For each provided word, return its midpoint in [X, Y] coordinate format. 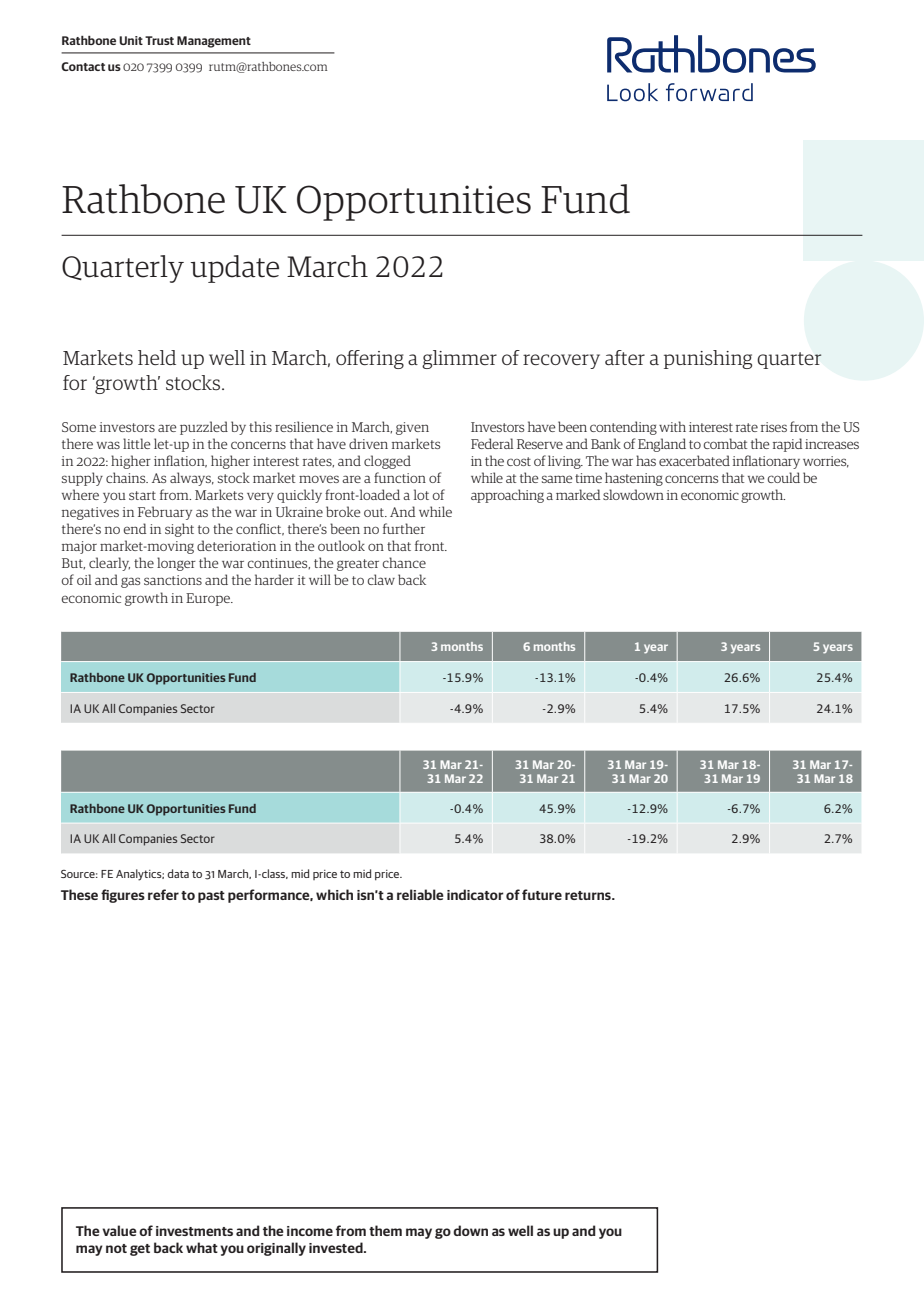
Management [214, 42]
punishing [708, 359]
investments [194, 1231]
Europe [209, 599]
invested [337, 1247]
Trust [159, 40]
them [385, 1230]
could [783, 477]
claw [381, 579]
